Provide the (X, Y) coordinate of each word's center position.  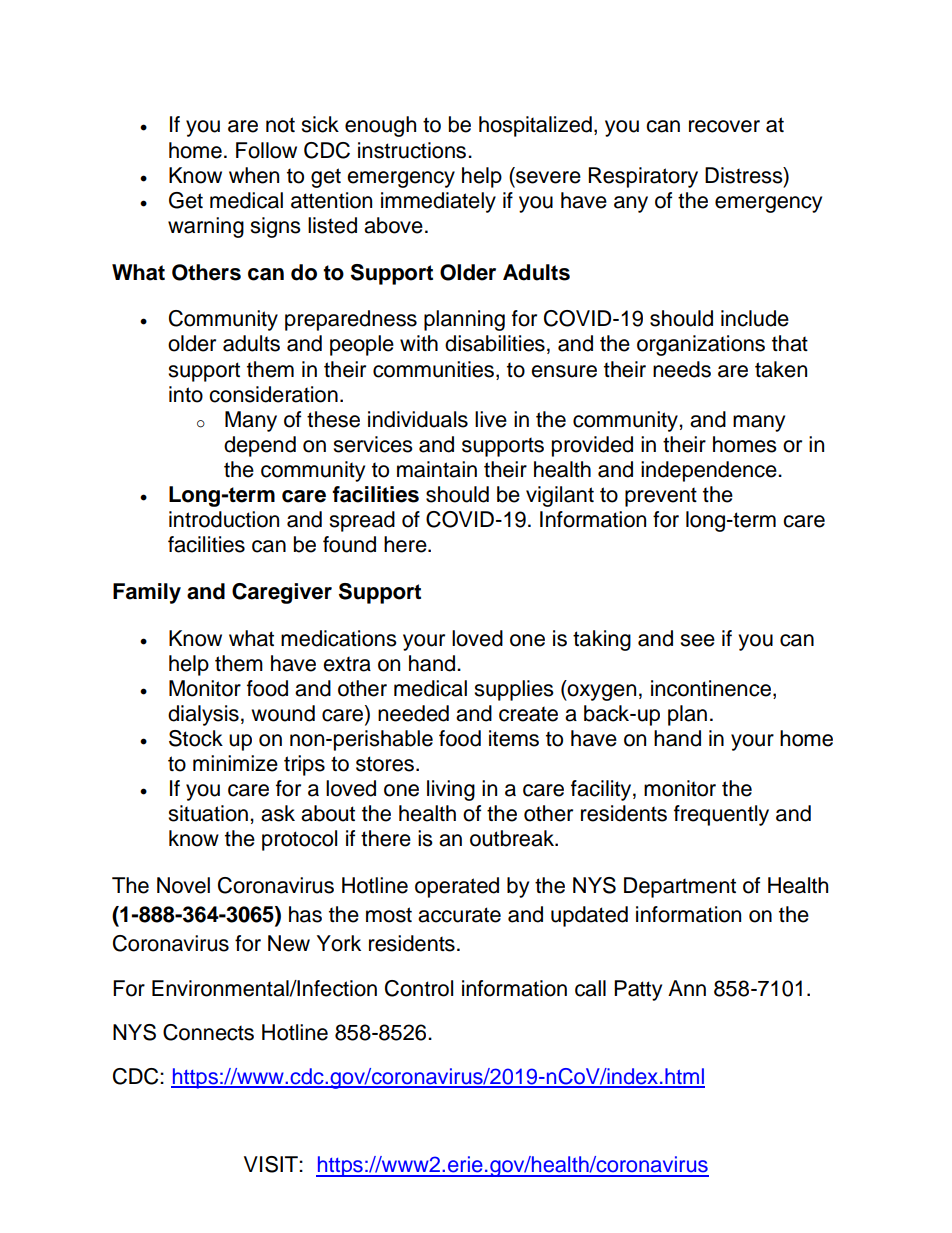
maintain (437, 469)
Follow (266, 150)
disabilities (495, 343)
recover (724, 126)
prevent (661, 497)
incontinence (711, 688)
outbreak (513, 838)
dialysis (203, 715)
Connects (208, 1032)
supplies (514, 690)
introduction (224, 519)
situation (208, 813)
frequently (721, 815)
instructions (413, 150)
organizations (701, 345)
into (186, 394)
